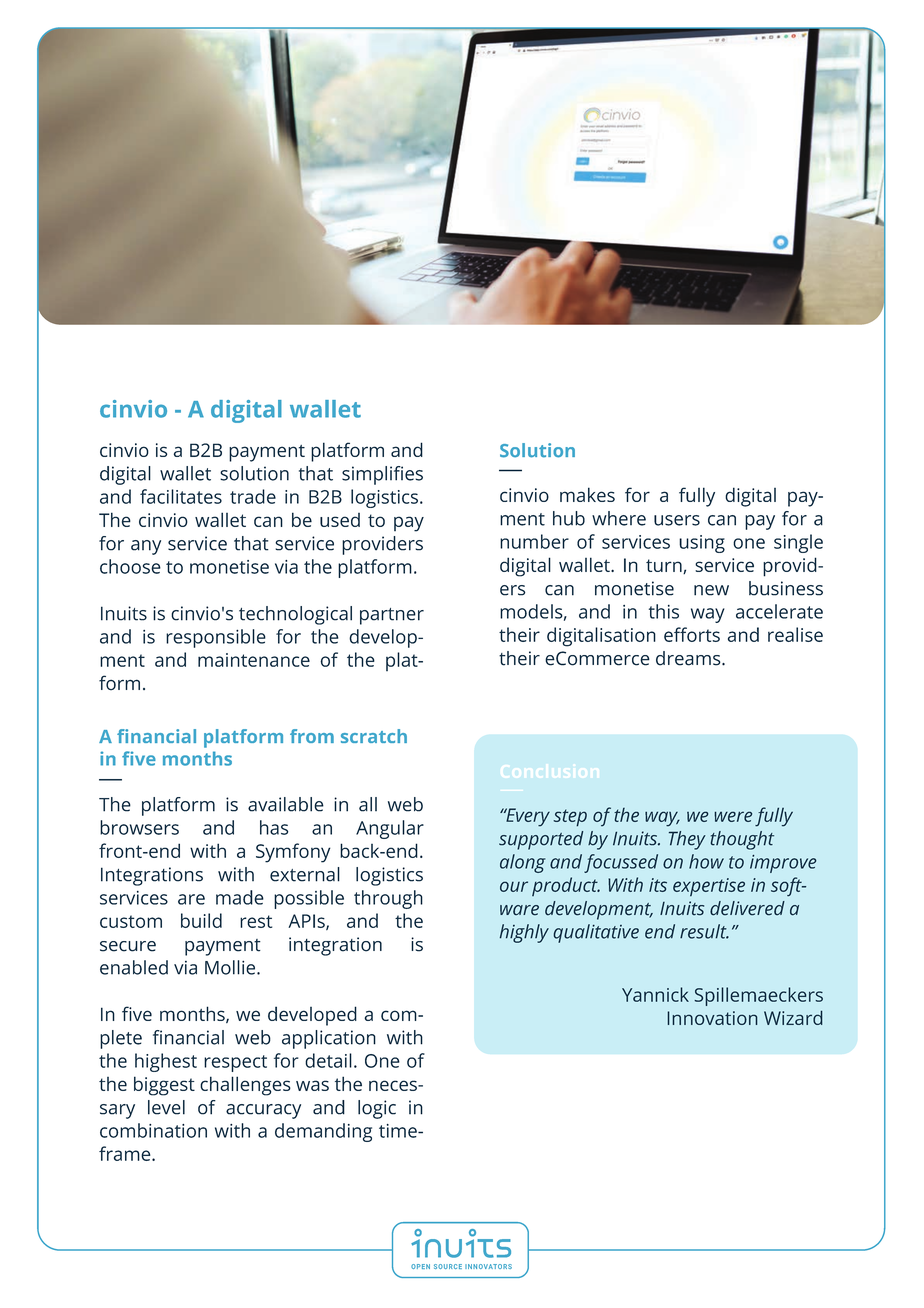 This screenshot has width=924, height=1308. Describe the element at coordinates (374, 736) in the screenshot. I see `scratch` at that location.
